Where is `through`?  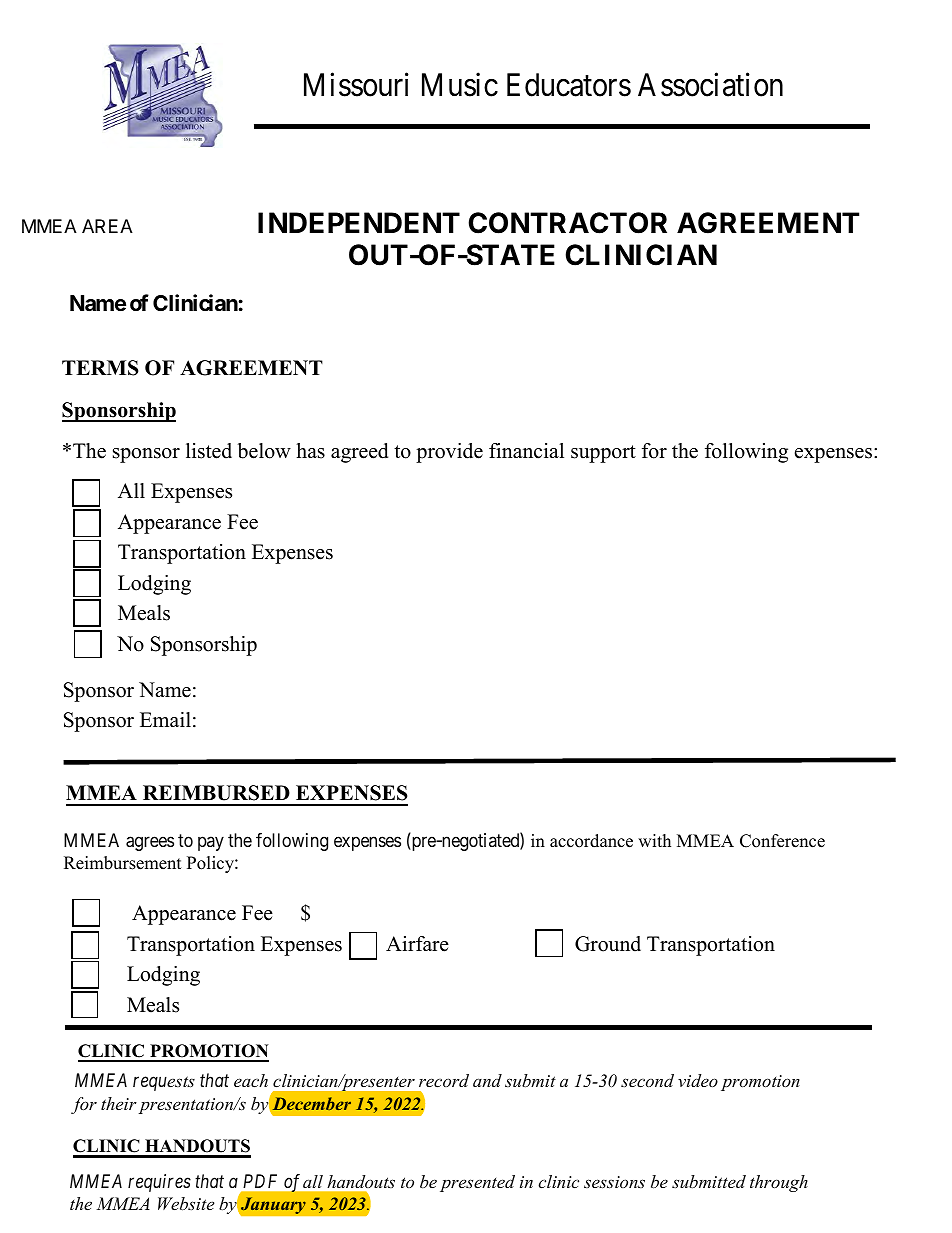 through is located at coordinates (779, 1183).
